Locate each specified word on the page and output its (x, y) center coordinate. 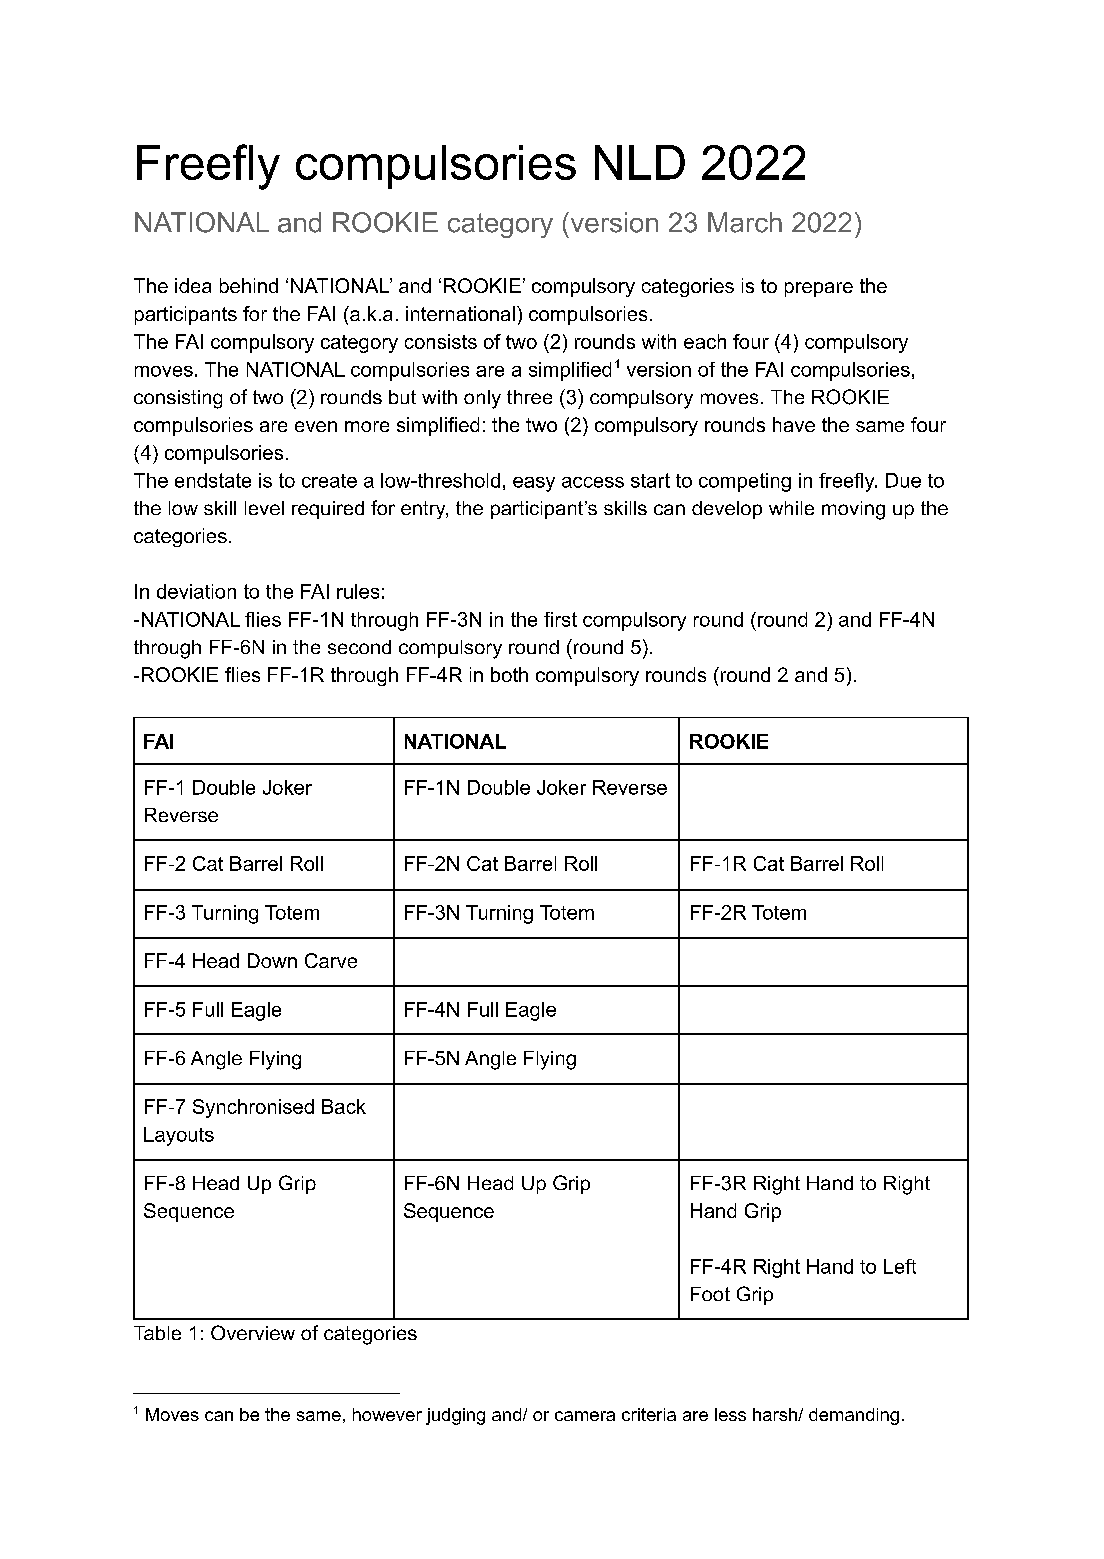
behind (249, 285)
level (264, 508)
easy (534, 484)
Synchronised (253, 1108)
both (509, 674)
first (560, 619)
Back (344, 1106)
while (791, 508)
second (359, 647)
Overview (253, 1332)
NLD (640, 162)
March (745, 222)
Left (900, 1266)
